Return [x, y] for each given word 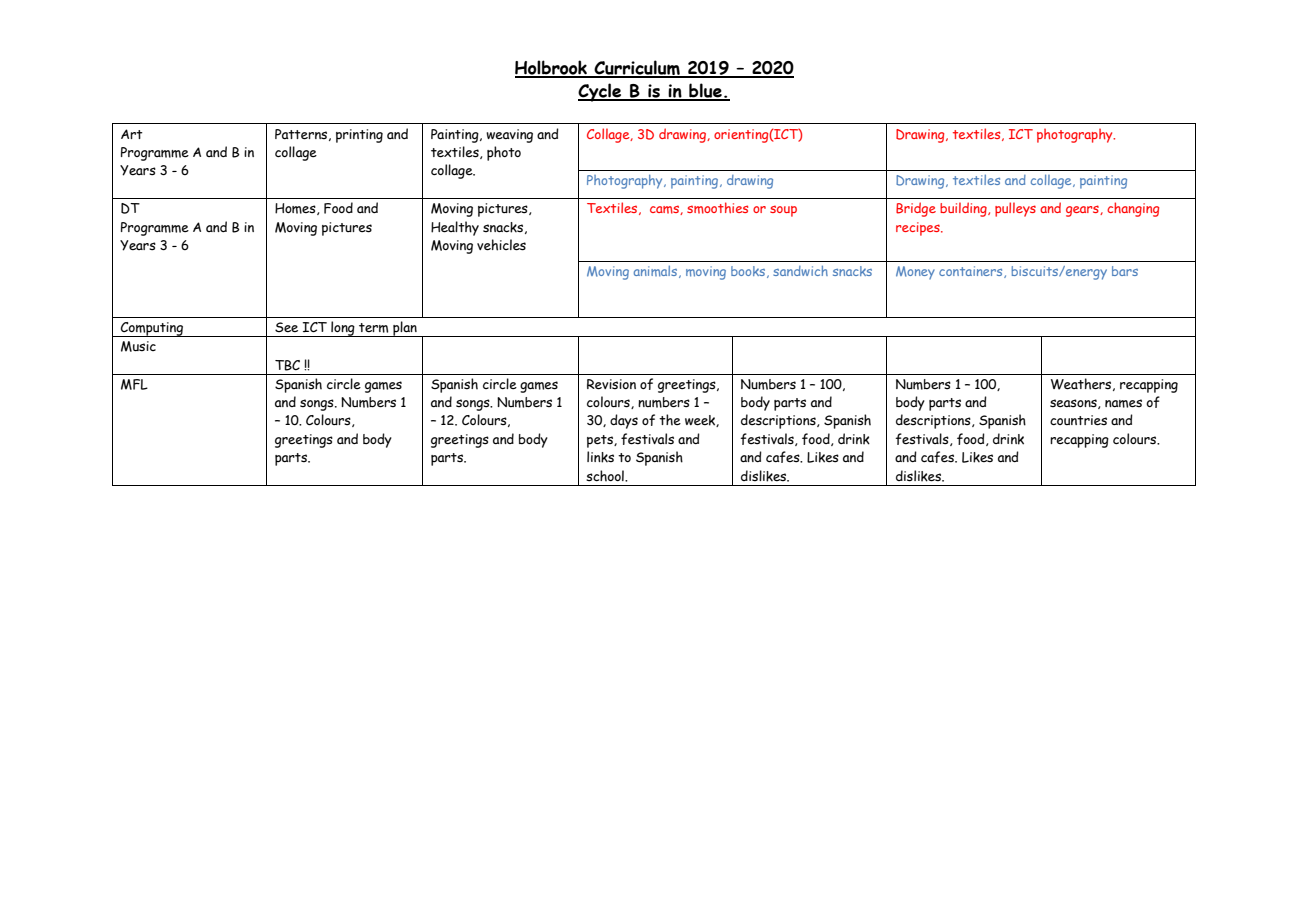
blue [705, 92]
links [600, 457]
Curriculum [637, 68]
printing [359, 136]
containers [972, 272]
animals [657, 272]
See [286, 327]
